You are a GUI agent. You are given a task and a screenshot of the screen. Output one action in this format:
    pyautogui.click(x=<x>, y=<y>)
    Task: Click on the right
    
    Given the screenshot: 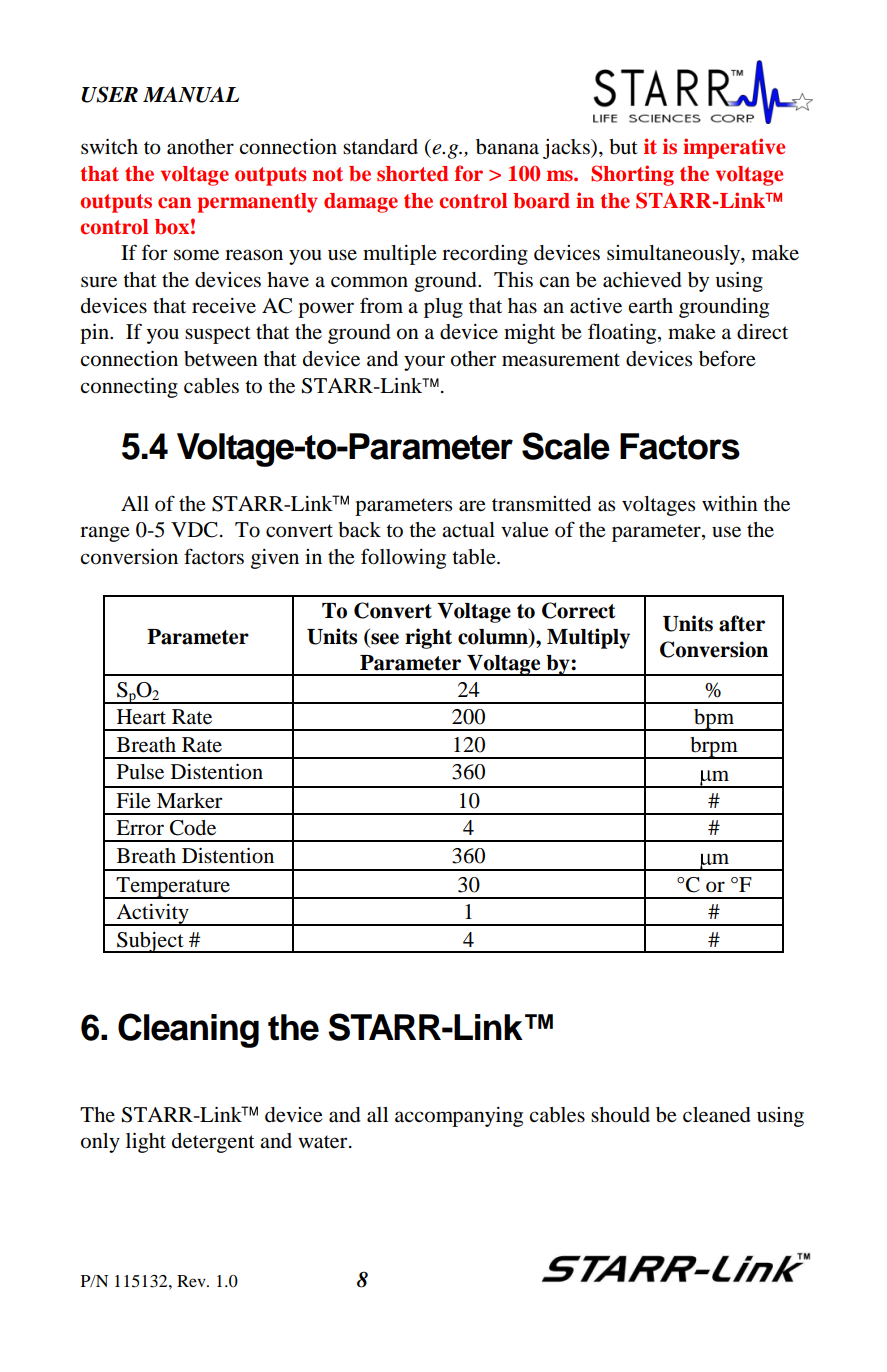 What is the action you would take?
    pyautogui.click(x=428, y=638)
